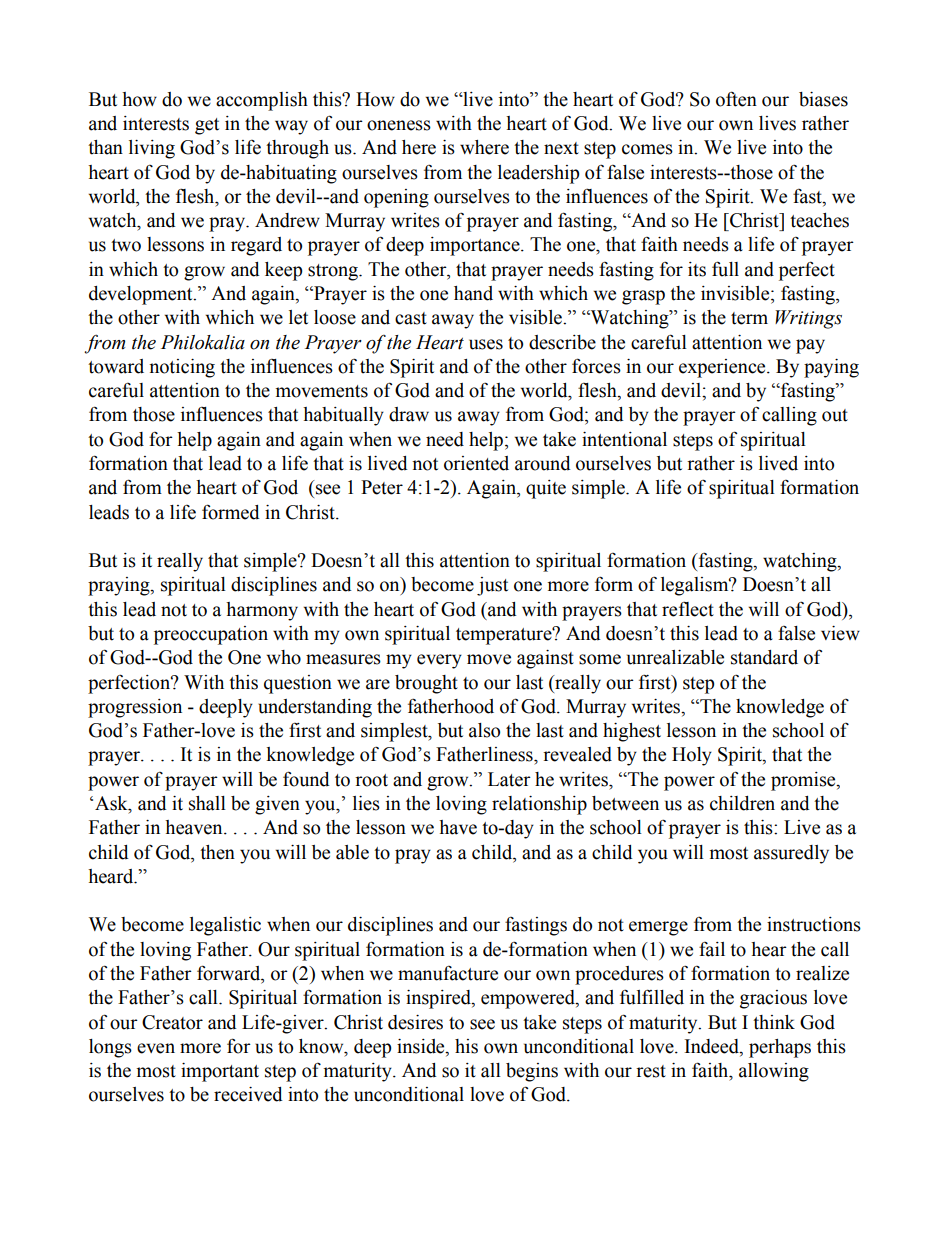 This screenshot has width=952, height=1233. I want to click on often, so click(736, 99).
